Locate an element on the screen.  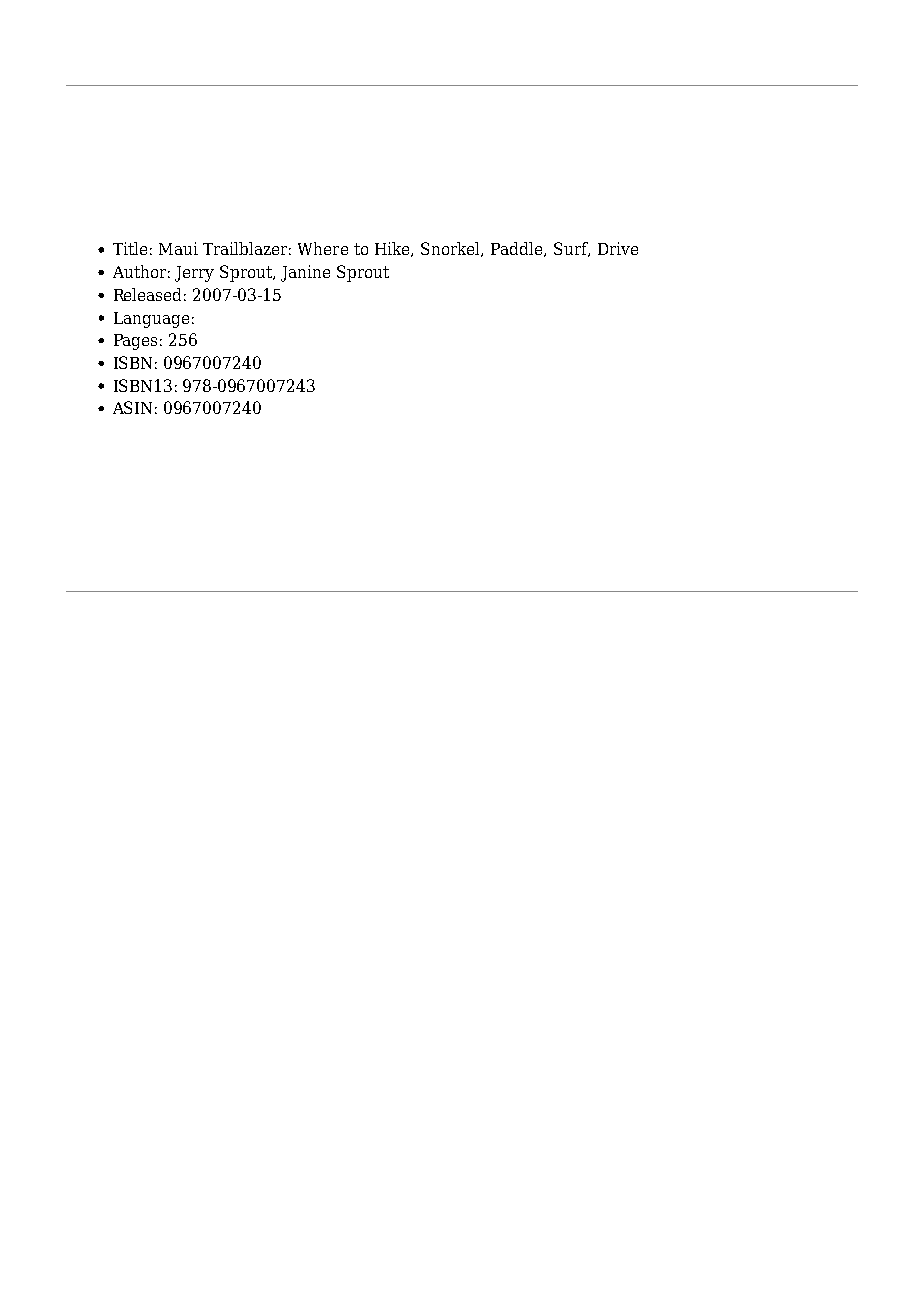
Jerry is located at coordinates (194, 274).
